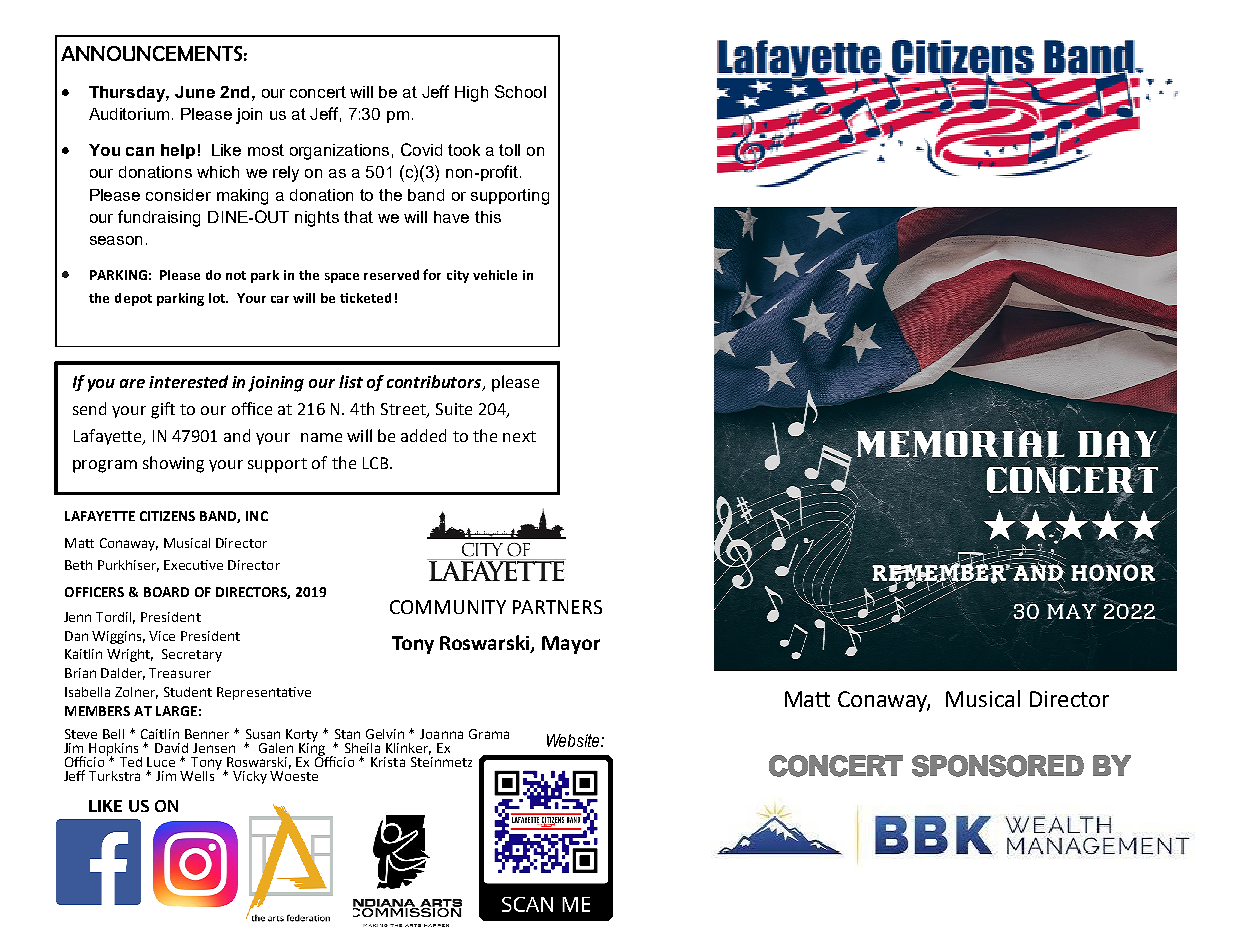 The image size is (1233, 952). What do you see at coordinates (257, 516) in the image?
I see `INC` at bounding box center [257, 516].
